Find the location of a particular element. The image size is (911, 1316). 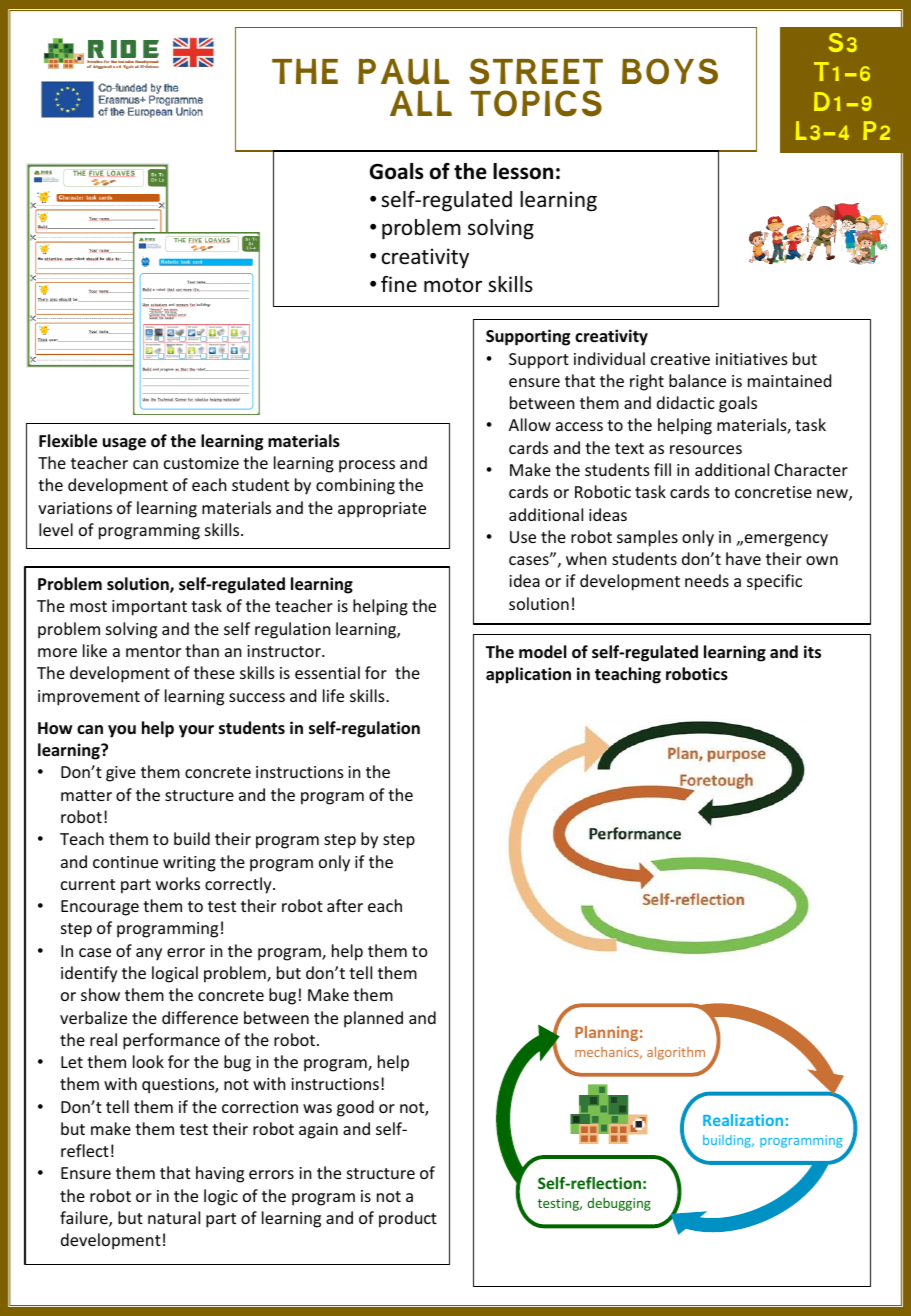

BOYS is located at coordinates (670, 71).
